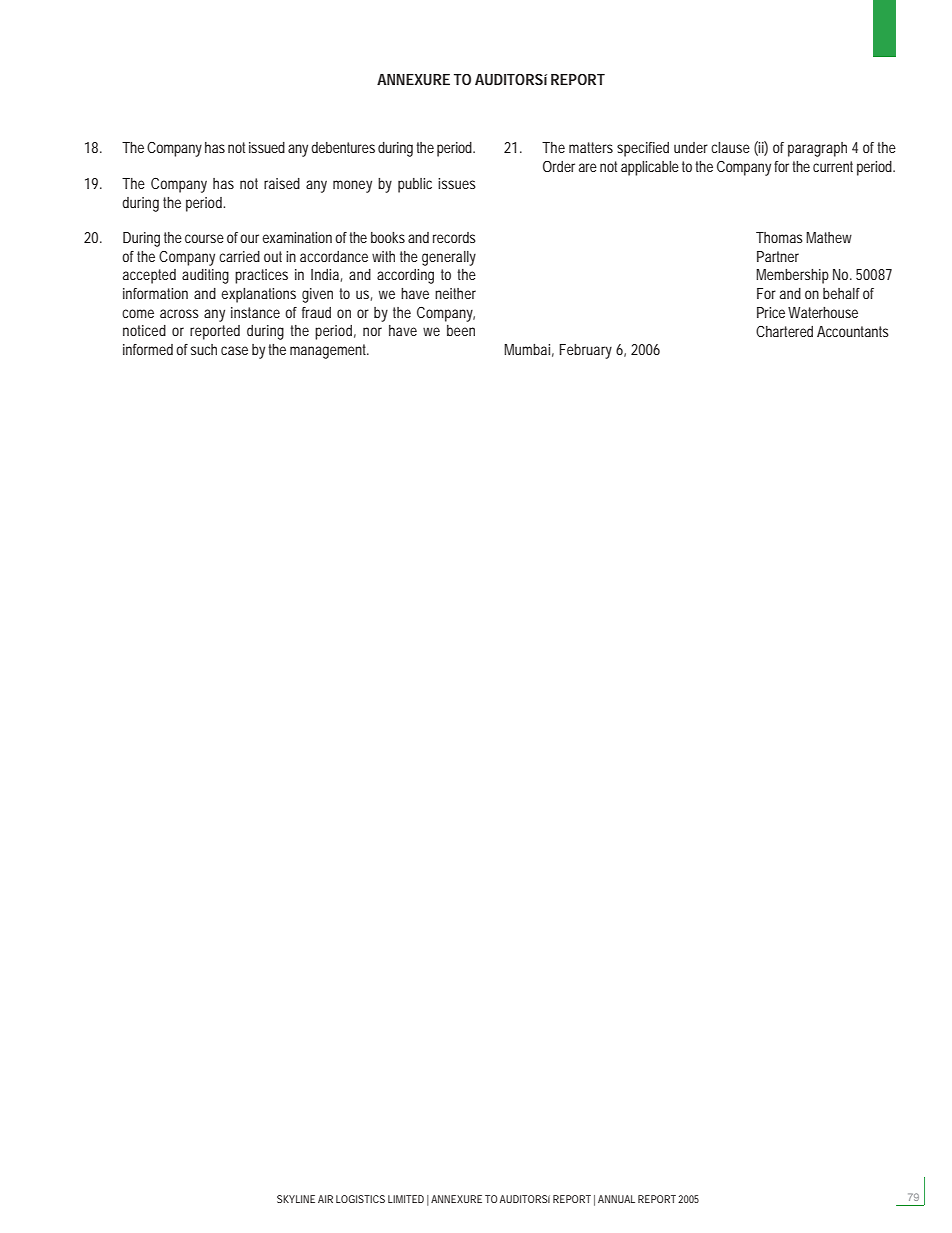 This image has height=1233, width=952. What do you see at coordinates (234, 350) in the image?
I see `case` at bounding box center [234, 350].
